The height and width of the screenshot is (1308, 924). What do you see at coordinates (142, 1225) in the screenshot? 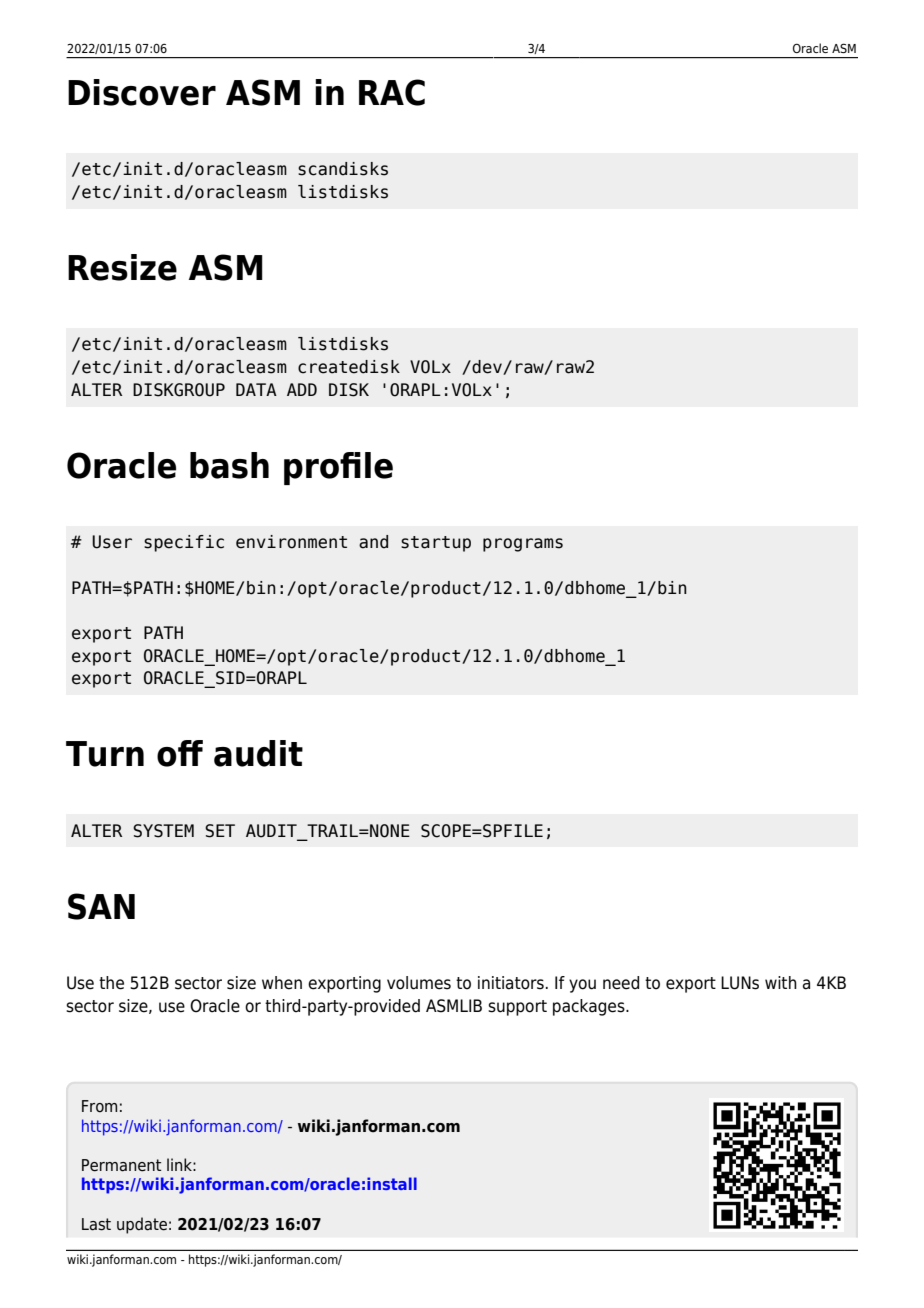
I see `update` at bounding box center [142, 1225].
